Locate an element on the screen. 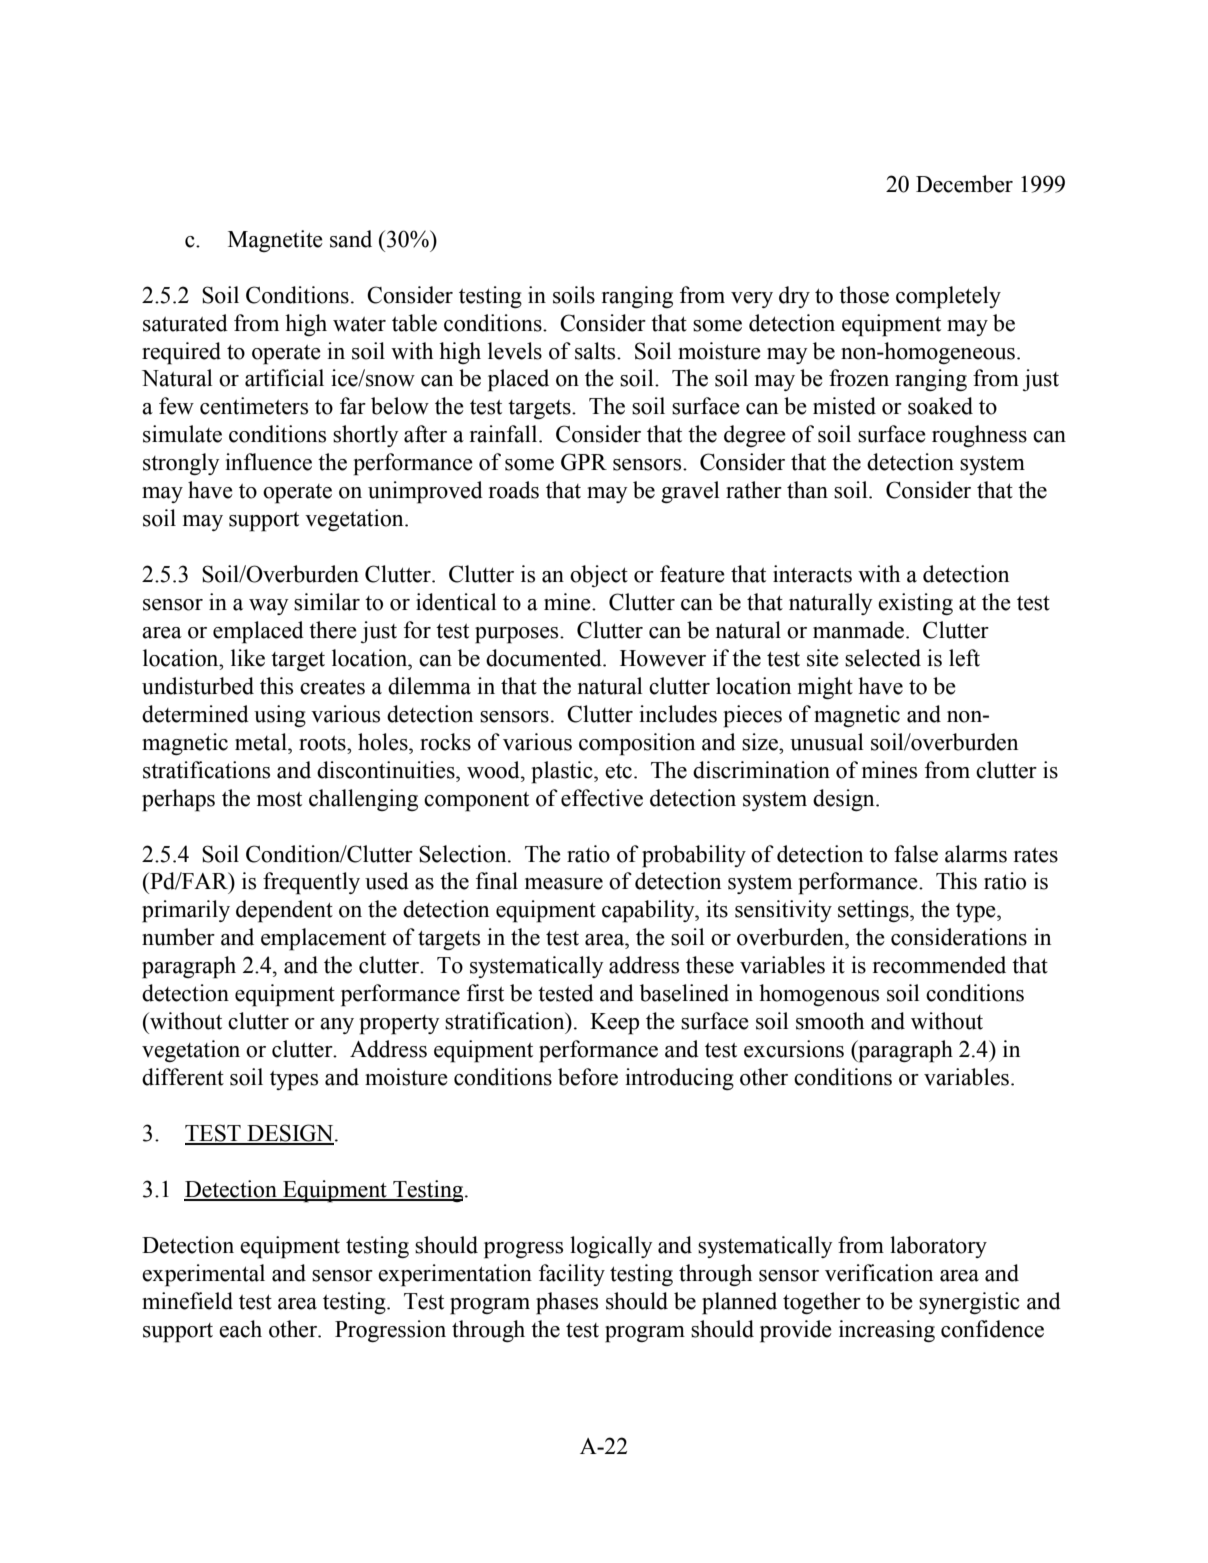  dependent is located at coordinates (284, 911).
